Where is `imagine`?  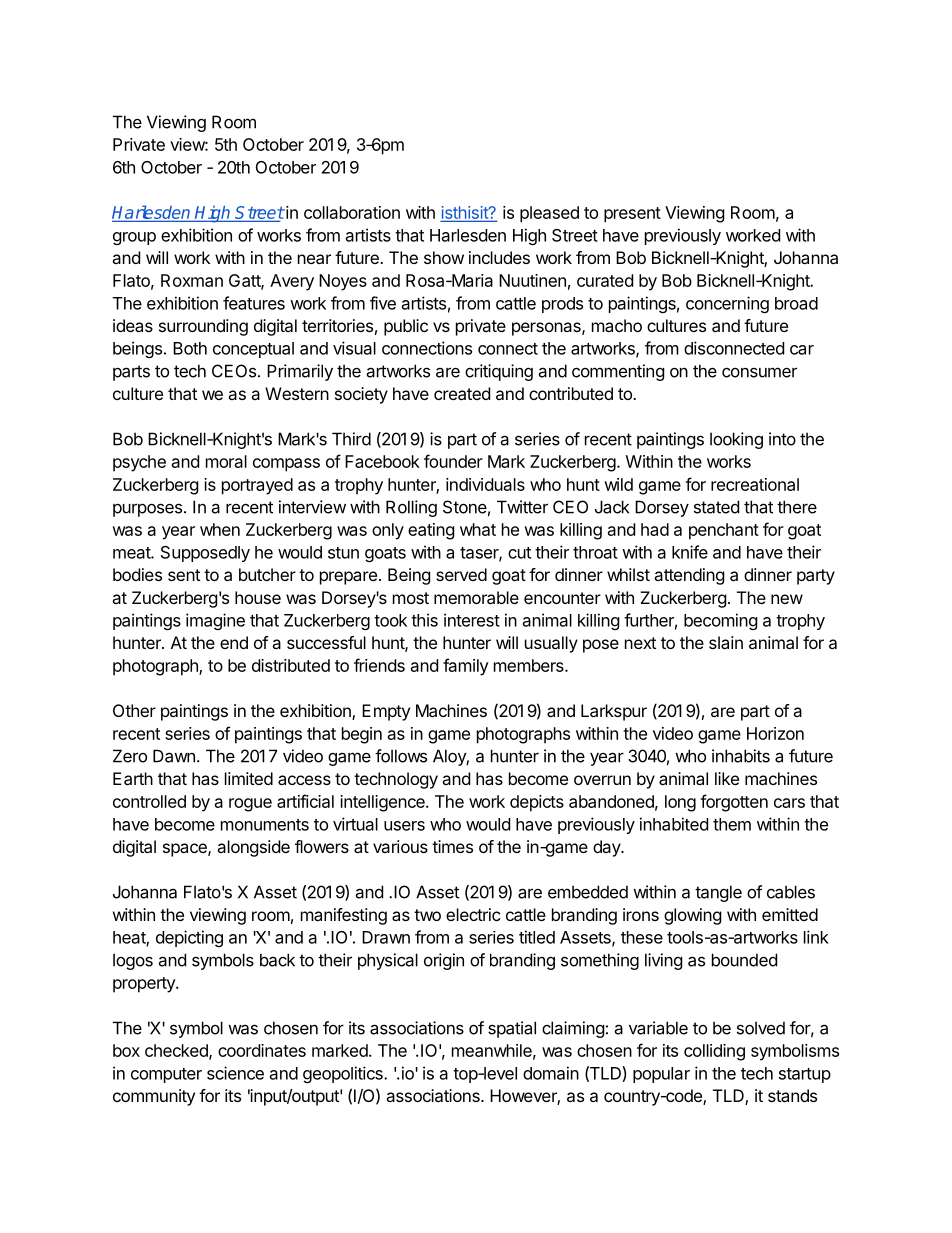 imagine is located at coordinates (215, 621).
